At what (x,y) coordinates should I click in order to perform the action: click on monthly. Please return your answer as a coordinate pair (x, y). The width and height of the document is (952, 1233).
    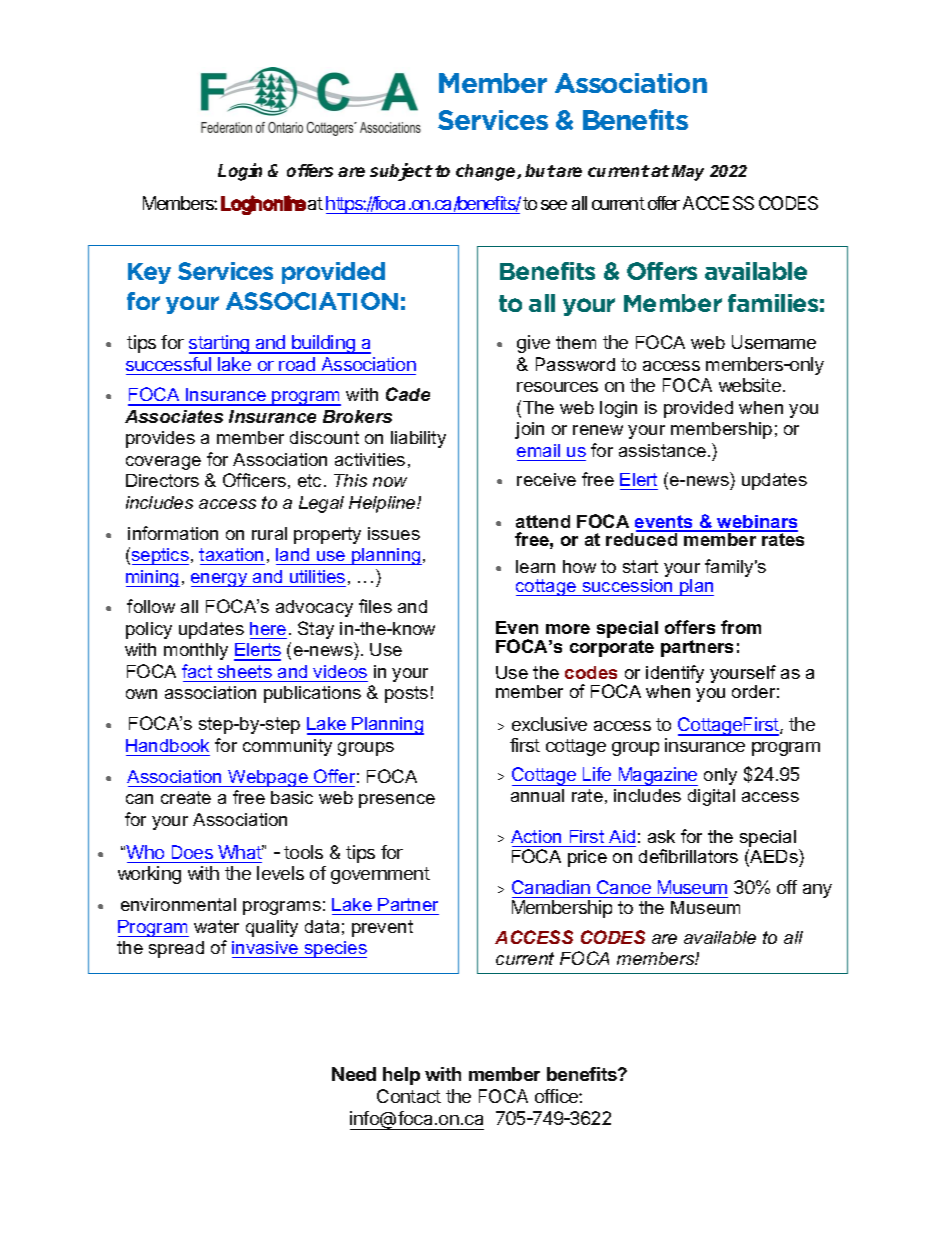
    Looking at the image, I should click on (196, 651).
